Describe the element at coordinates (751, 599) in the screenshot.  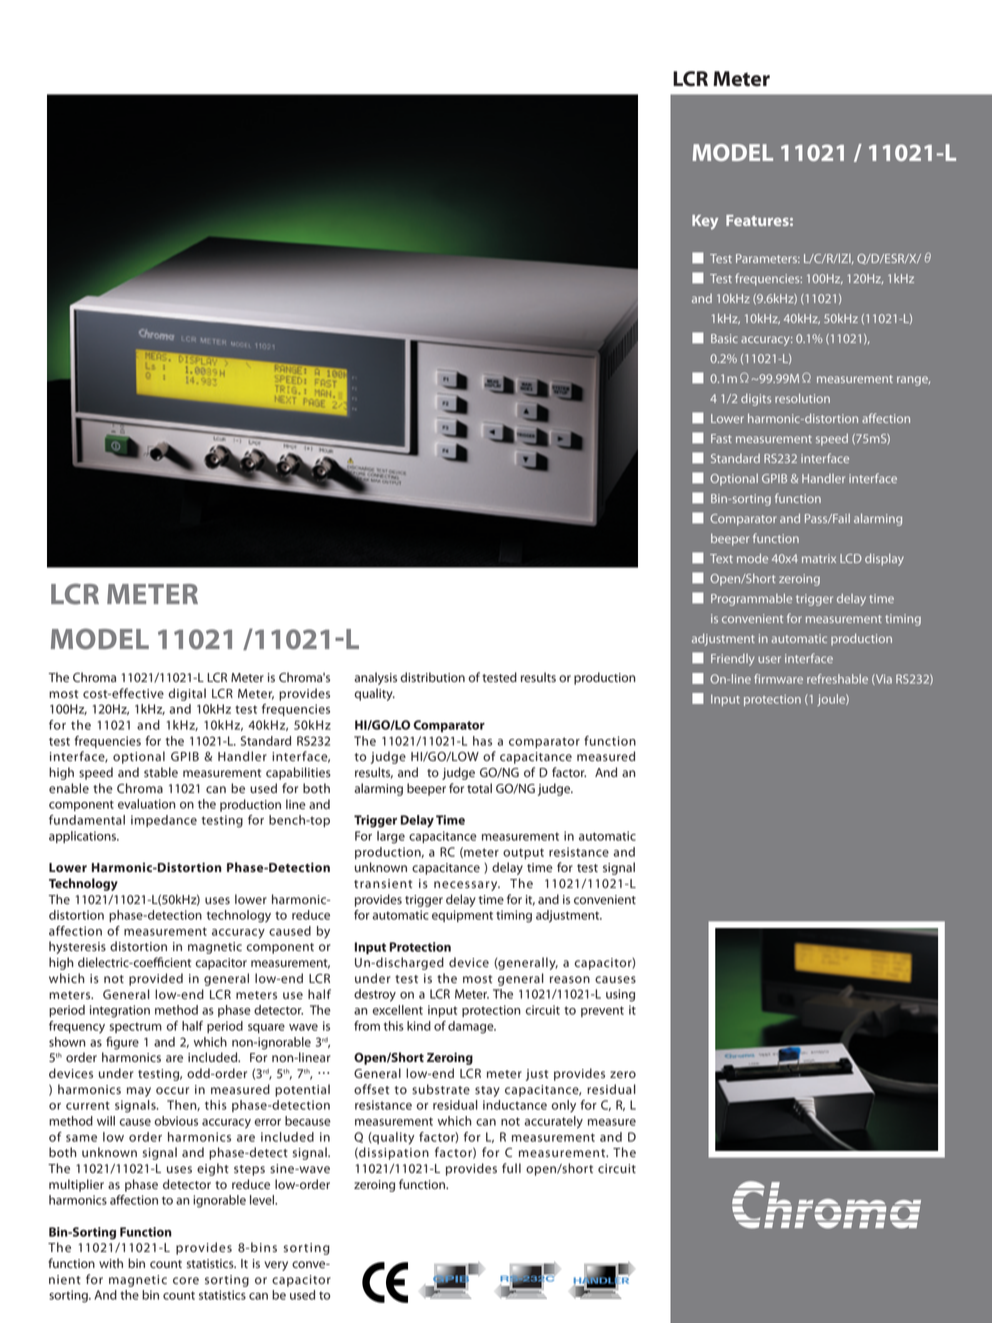
I see `Programmable` at that location.
